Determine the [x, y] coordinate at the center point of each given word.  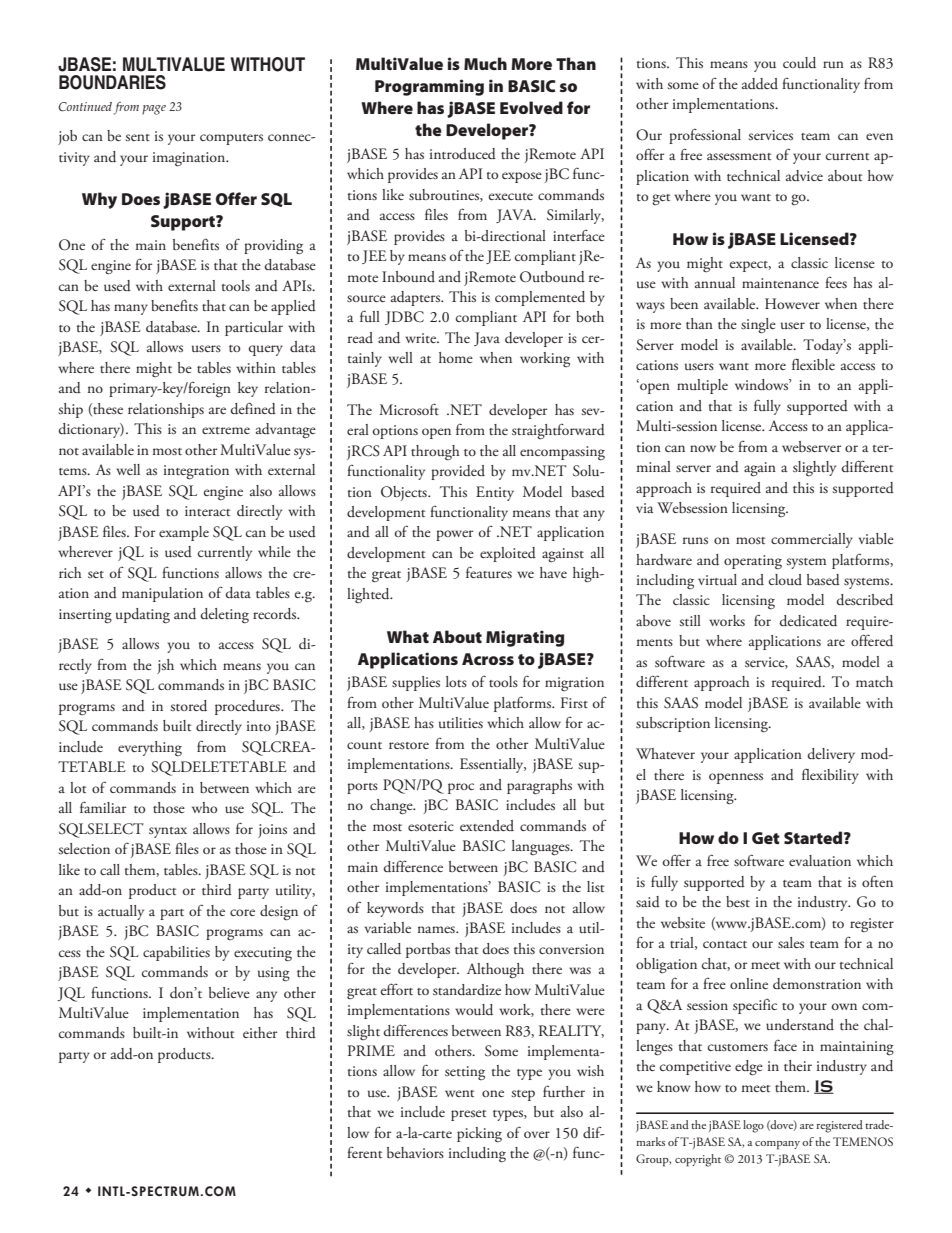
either [260, 1032]
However [792, 303]
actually [121, 912]
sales [791, 942]
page [154, 110]
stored [188, 706]
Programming [429, 87]
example [184, 533]
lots [456, 681]
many [131, 309]
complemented [540, 298]
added [760, 84]
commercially [812, 540]
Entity [495, 493]
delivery [831, 755]
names [437, 929]
